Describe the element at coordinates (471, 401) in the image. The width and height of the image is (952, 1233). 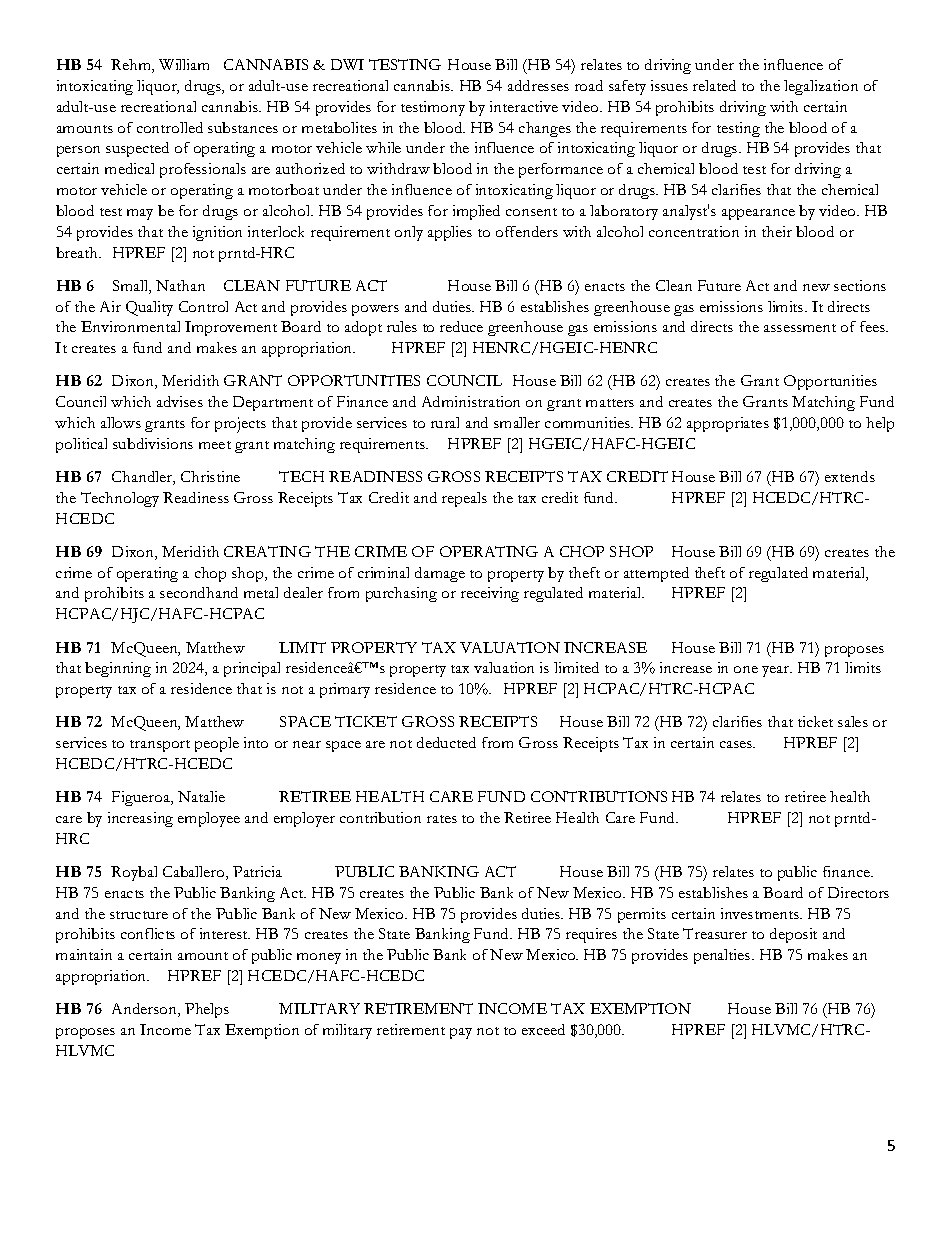
I see `Administration` at that location.
